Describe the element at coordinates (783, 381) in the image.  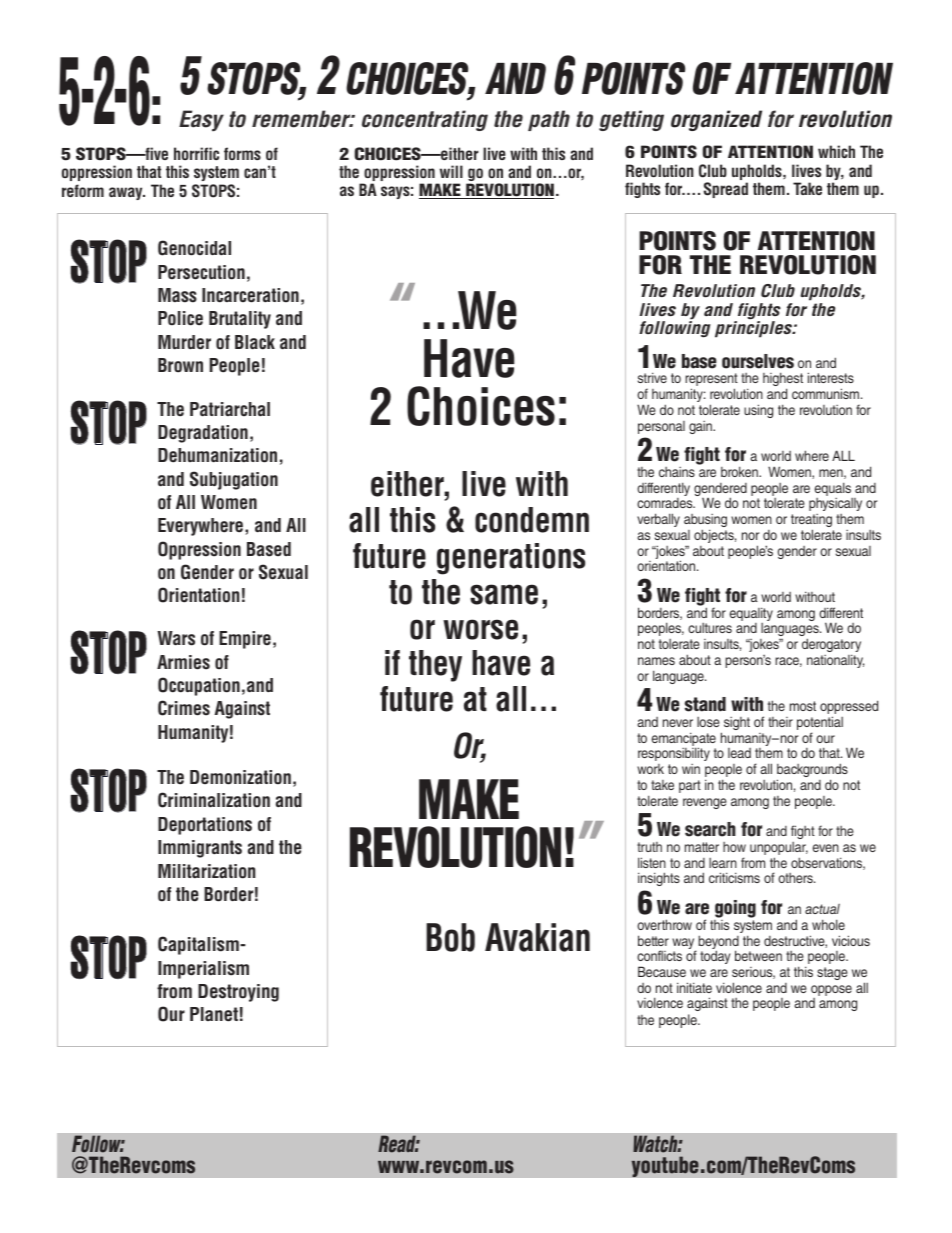
I see `highest` at that location.
